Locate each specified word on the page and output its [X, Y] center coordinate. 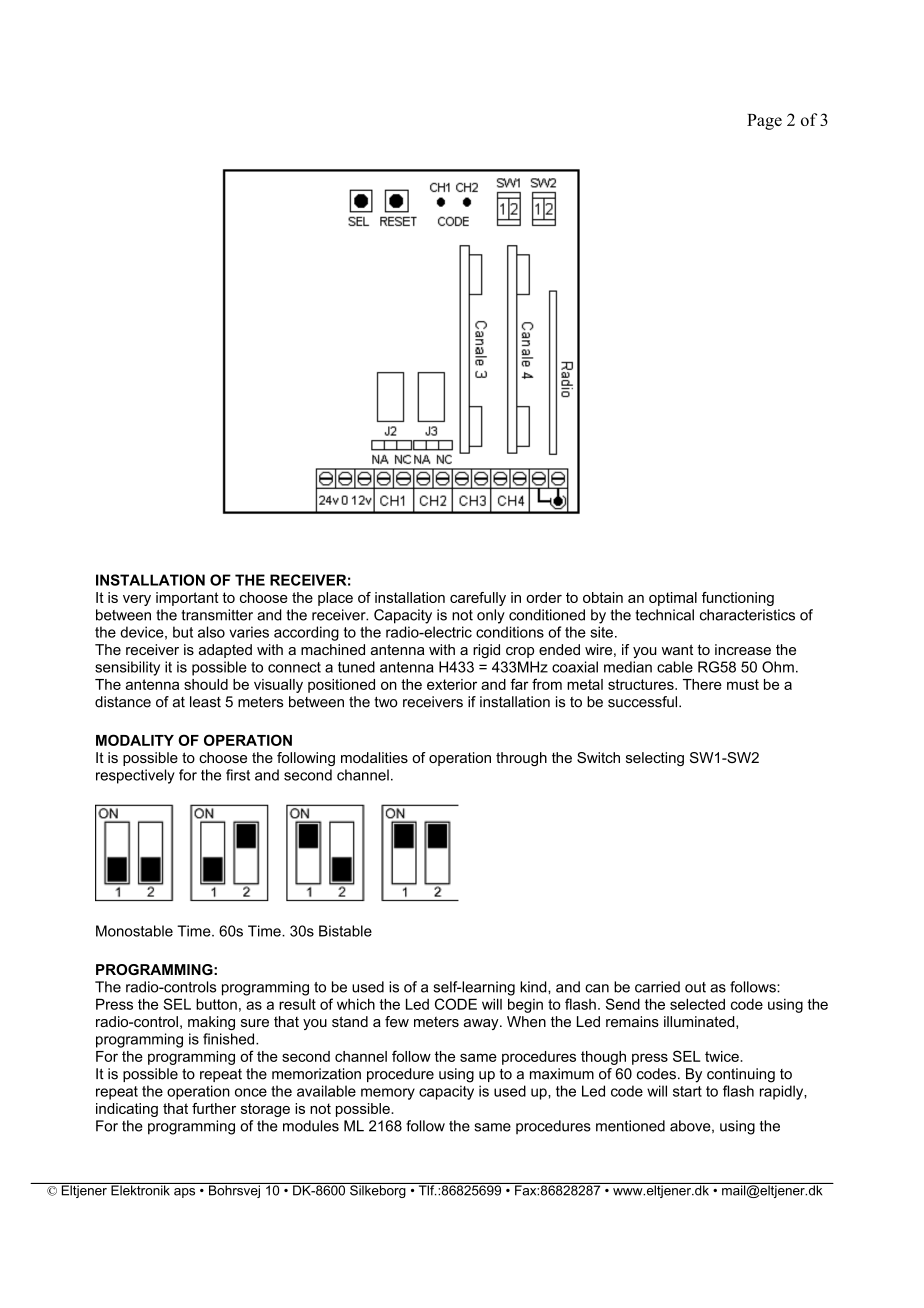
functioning [738, 599]
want [677, 649]
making [211, 1023]
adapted [225, 651]
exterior [452, 684]
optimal [673, 599]
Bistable [345, 931]
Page [764, 122]
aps [184, 1193]
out [695, 987]
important [187, 599]
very [137, 600]
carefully [478, 599]
